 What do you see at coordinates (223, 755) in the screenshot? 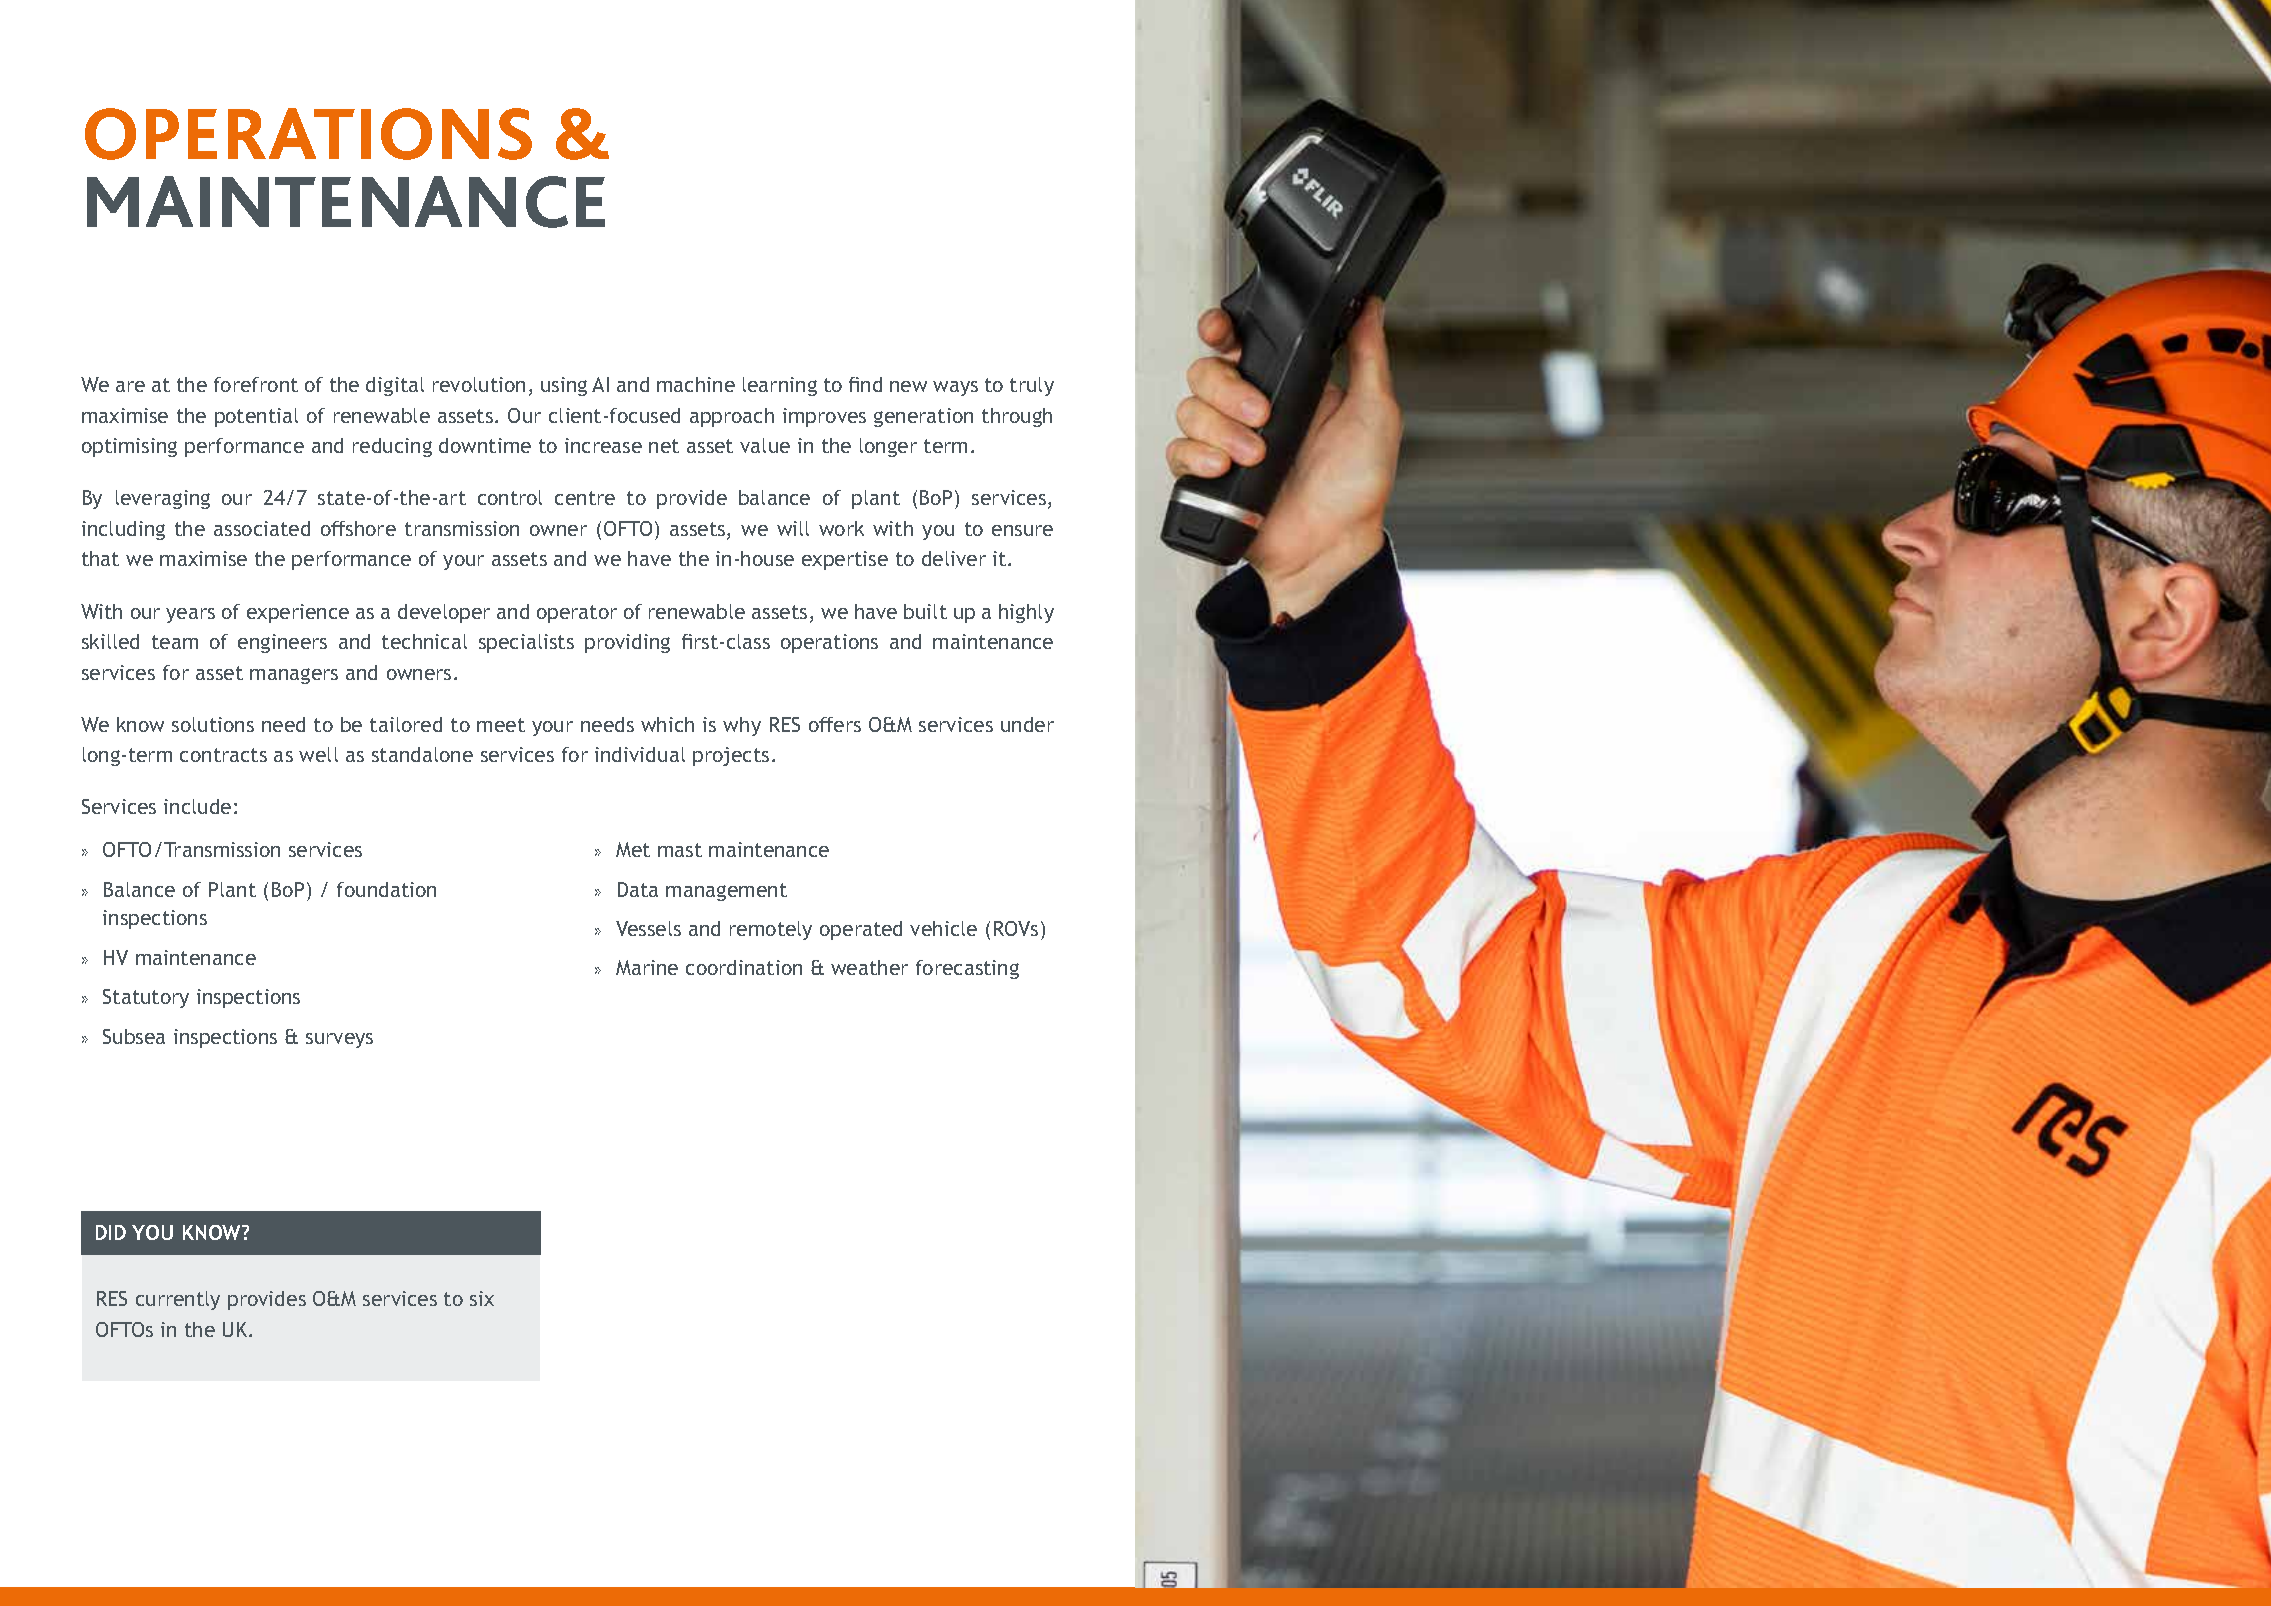
I see `contracts` at bounding box center [223, 755].
